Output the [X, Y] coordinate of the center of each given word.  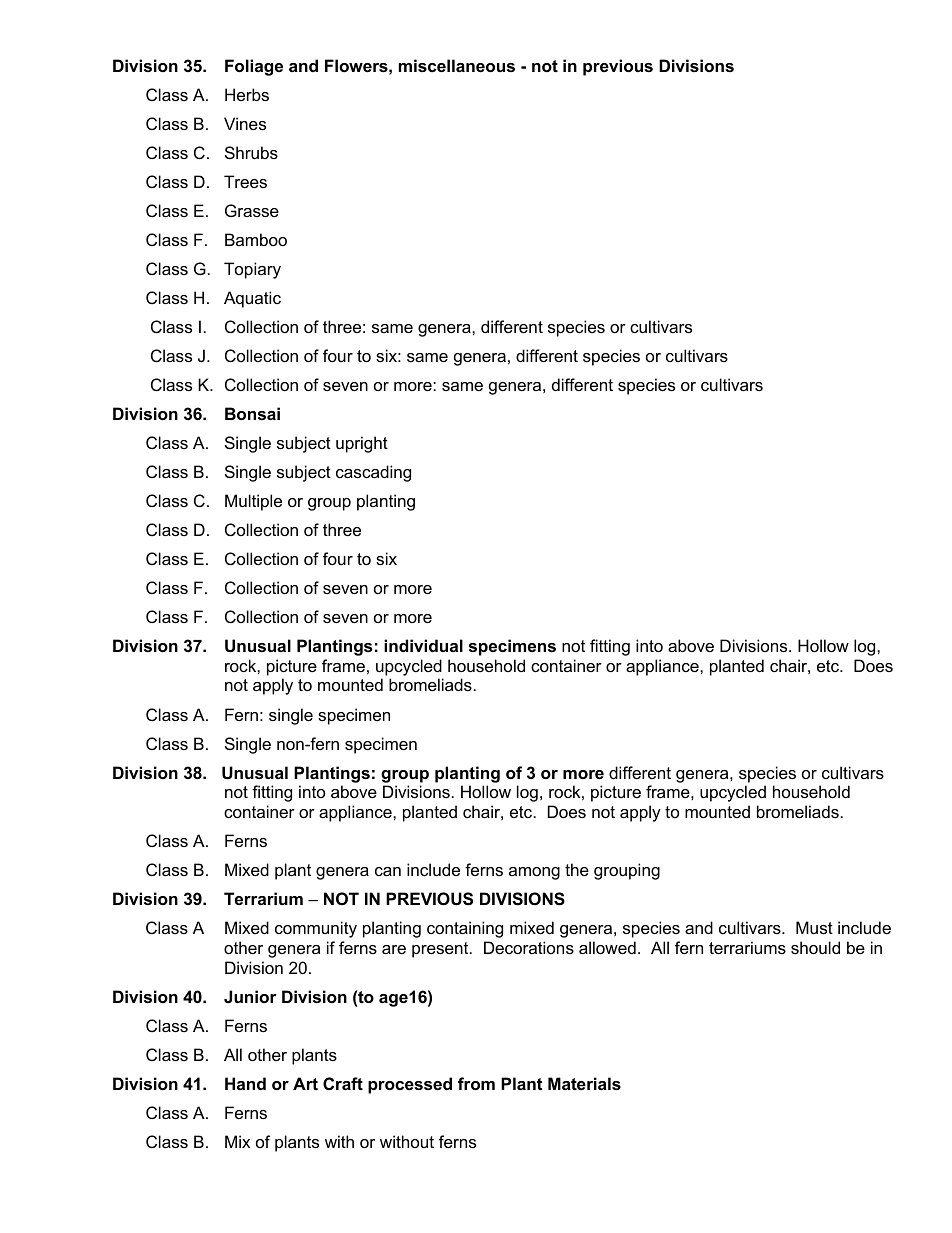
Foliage [254, 67]
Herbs [247, 94]
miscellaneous [457, 65]
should [815, 947]
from [476, 1083]
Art [305, 1083]
